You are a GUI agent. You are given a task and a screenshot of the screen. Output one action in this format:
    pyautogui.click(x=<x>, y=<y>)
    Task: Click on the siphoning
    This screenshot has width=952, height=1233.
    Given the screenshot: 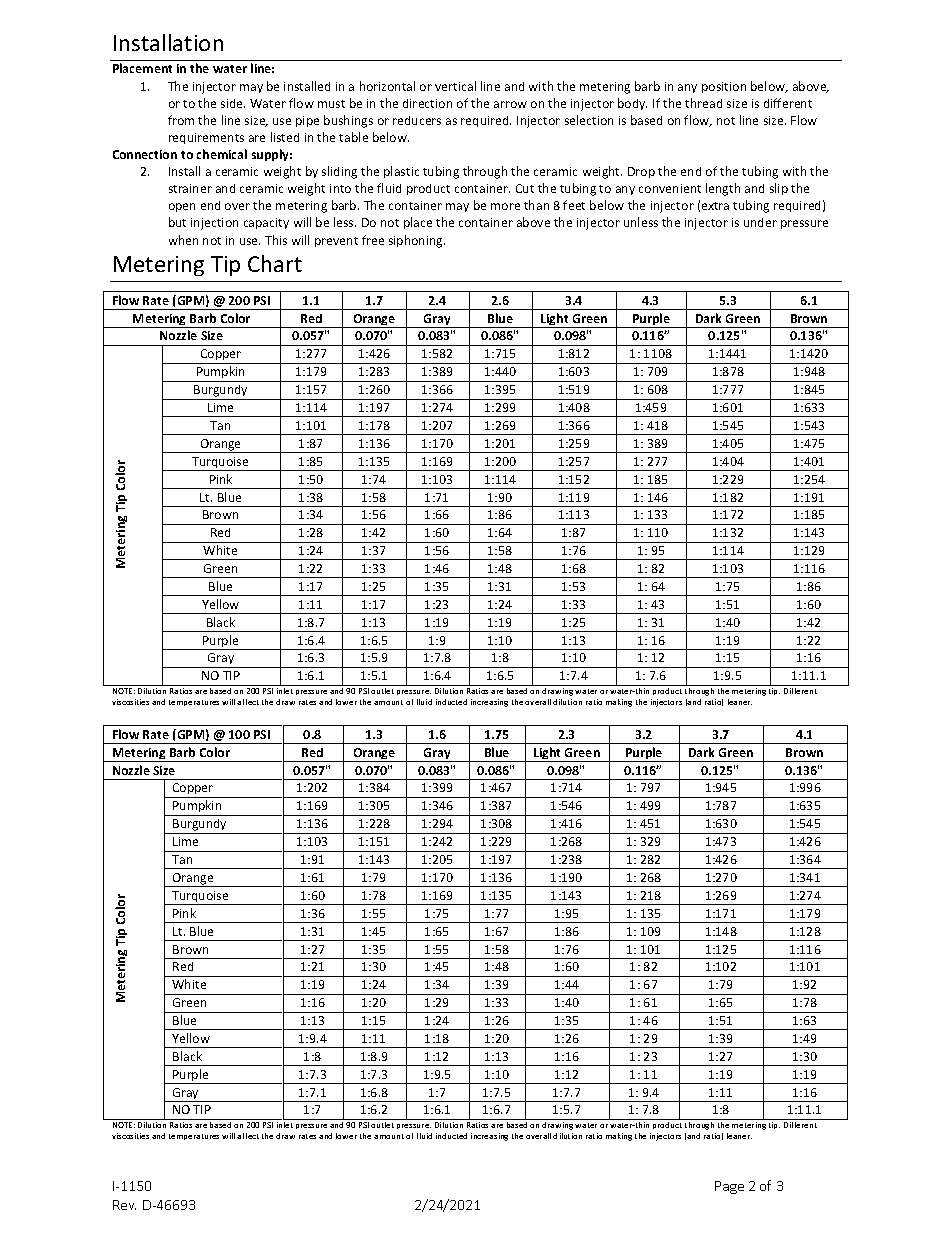 What is the action you would take?
    pyautogui.click(x=417, y=241)
